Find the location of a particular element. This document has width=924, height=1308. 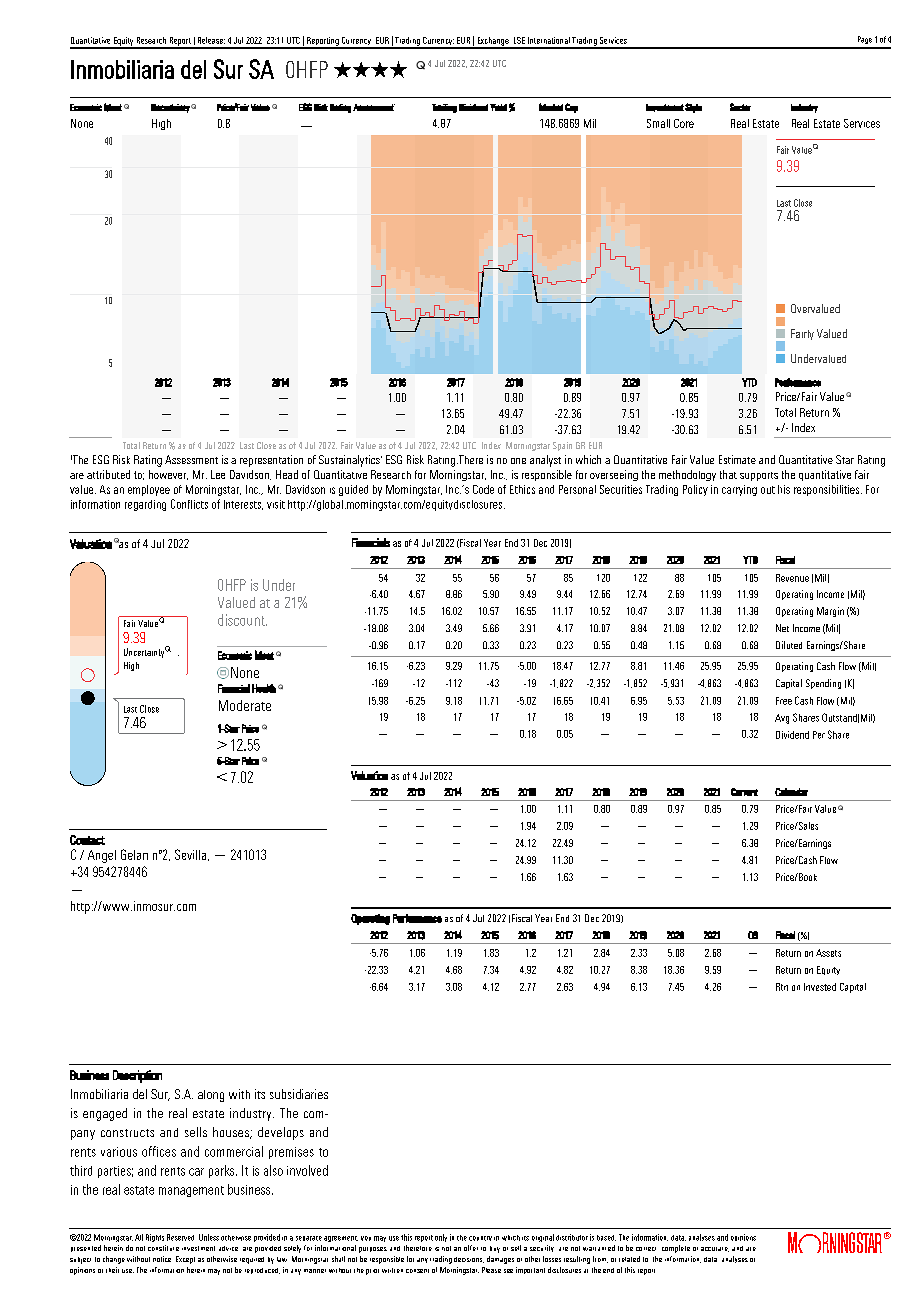

Reserved is located at coordinates (180, 1237).
